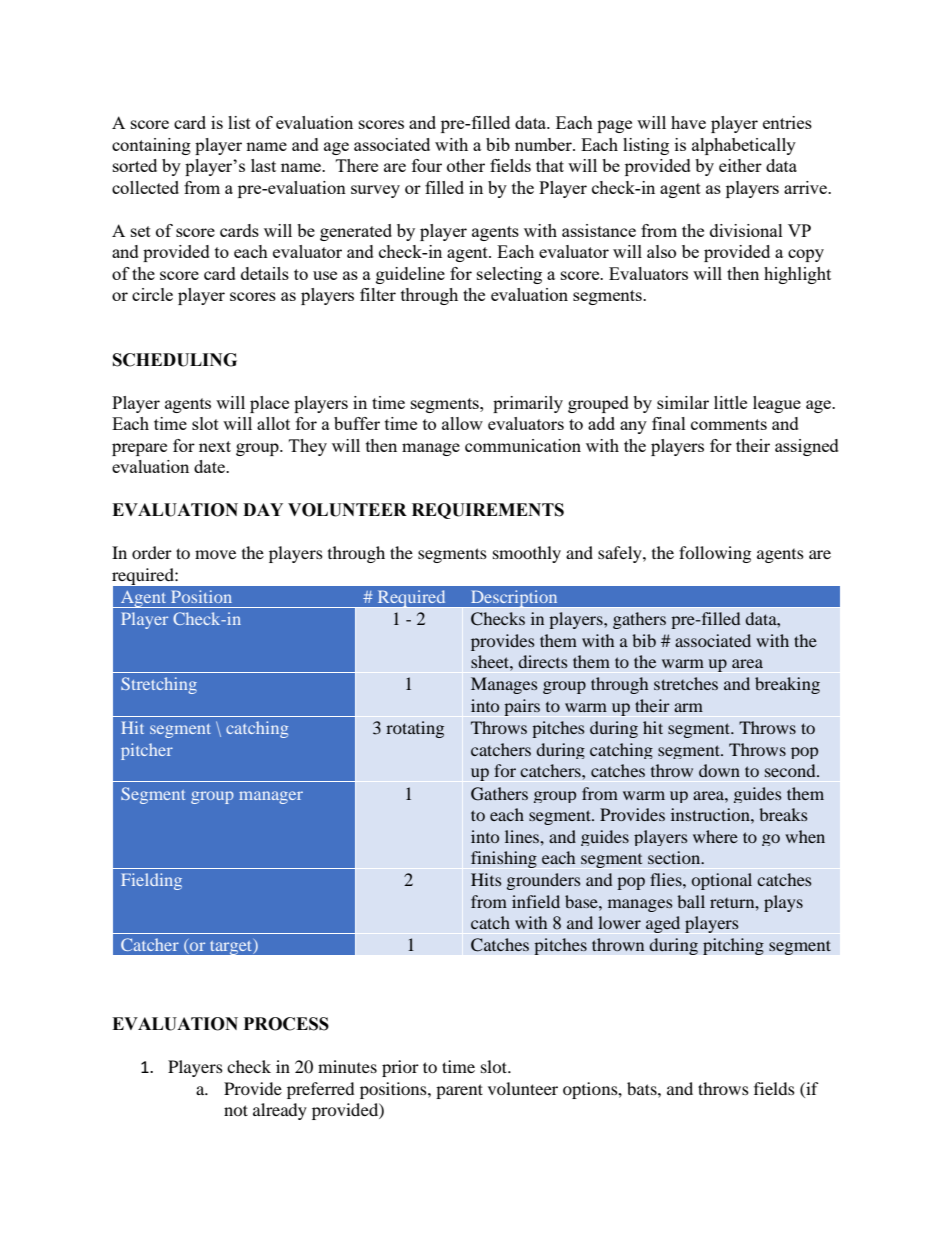 Image resolution: width=952 pixels, height=1233 pixels. What do you see at coordinates (462, 423) in the screenshot?
I see `allow` at bounding box center [462, 423].
